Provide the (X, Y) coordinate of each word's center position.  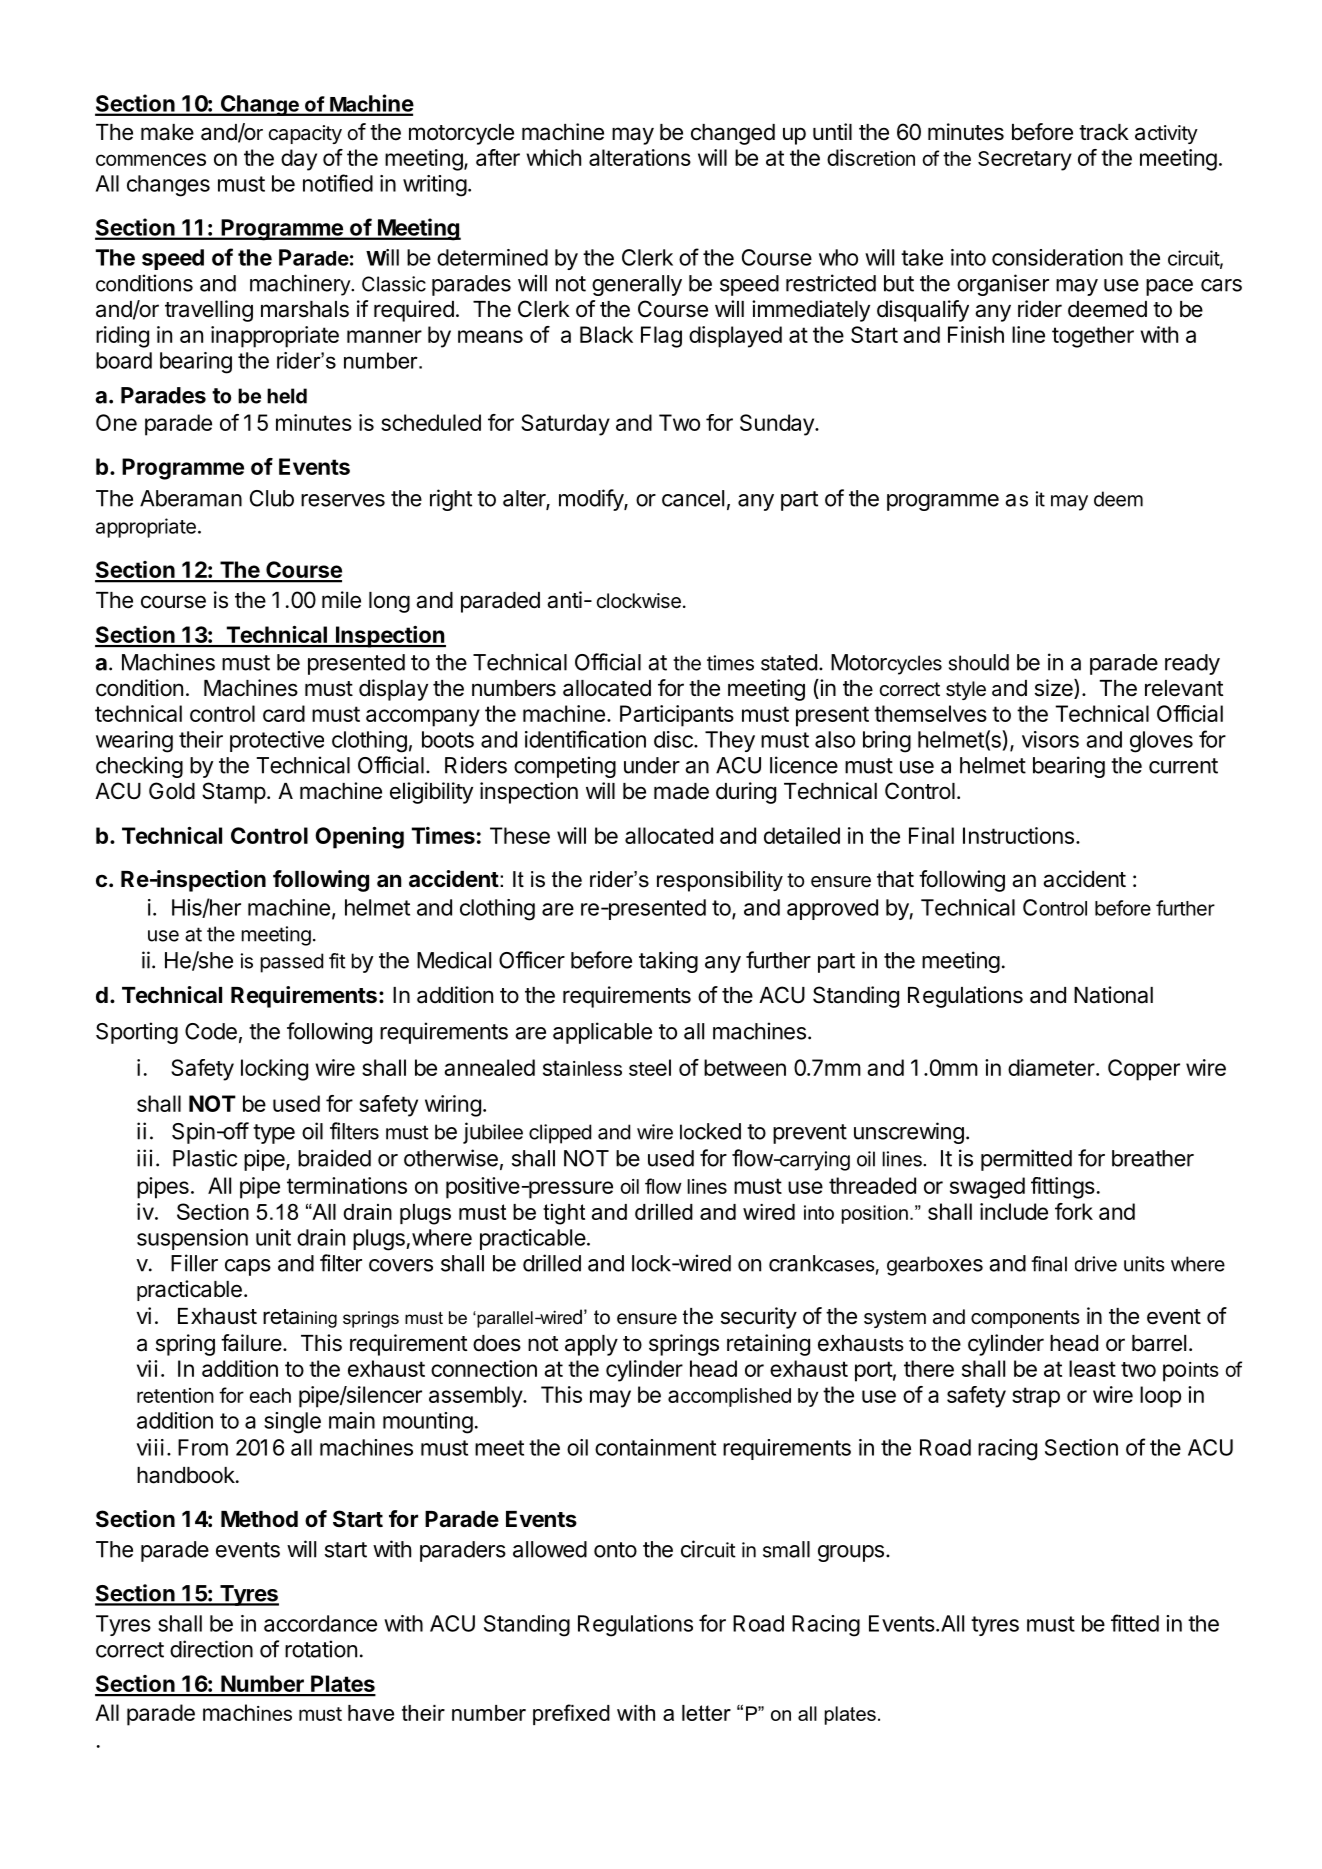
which (553, 157)
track (1104, 132)
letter (706, 1713)
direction (211, 1649)
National (1113, 995)
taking (668, 962)
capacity (305, 134)
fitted (1135, 1623)
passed (291, 963)
